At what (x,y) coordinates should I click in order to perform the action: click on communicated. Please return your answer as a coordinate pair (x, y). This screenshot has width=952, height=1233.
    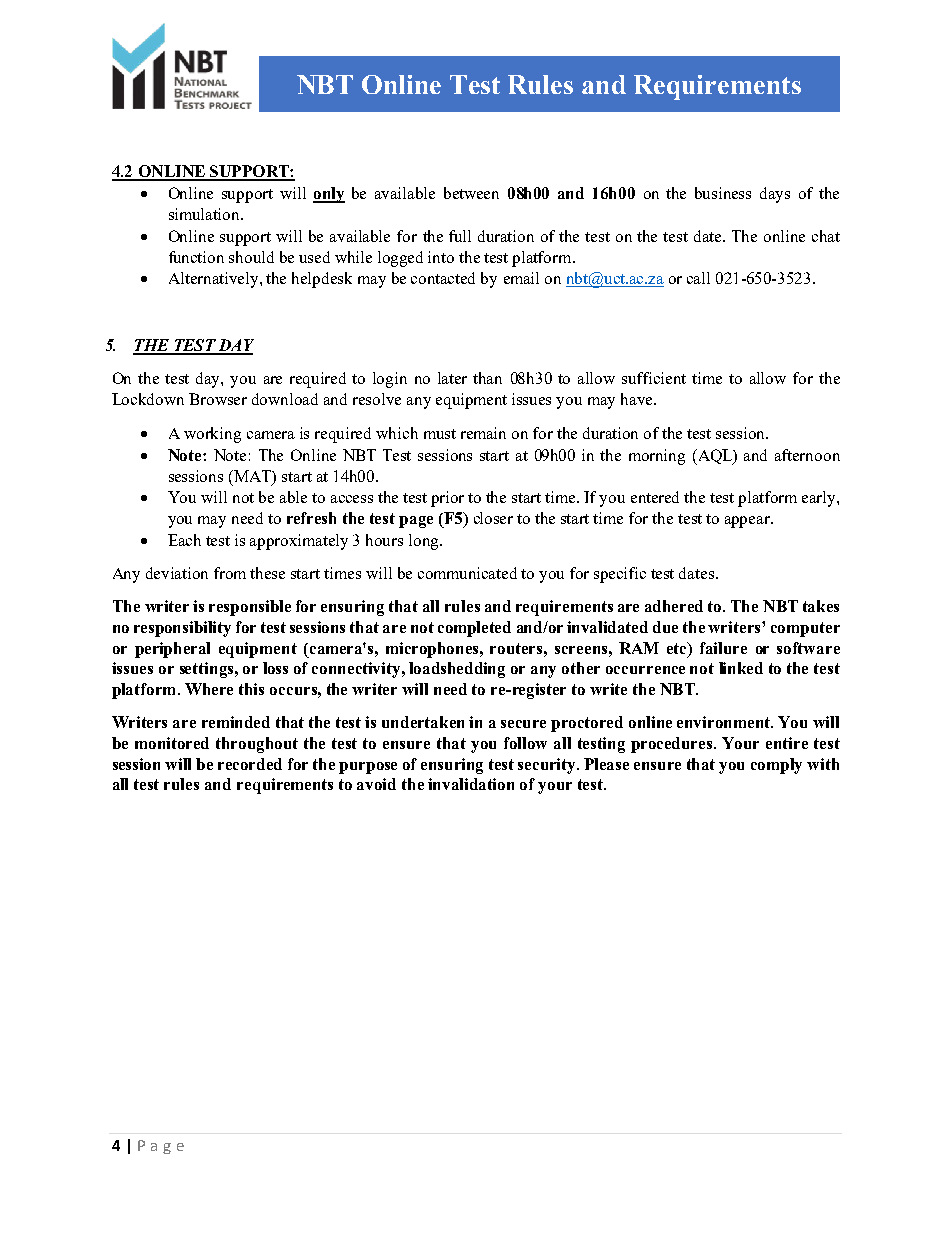
    Looking at the image, I should click on (467, 573).
